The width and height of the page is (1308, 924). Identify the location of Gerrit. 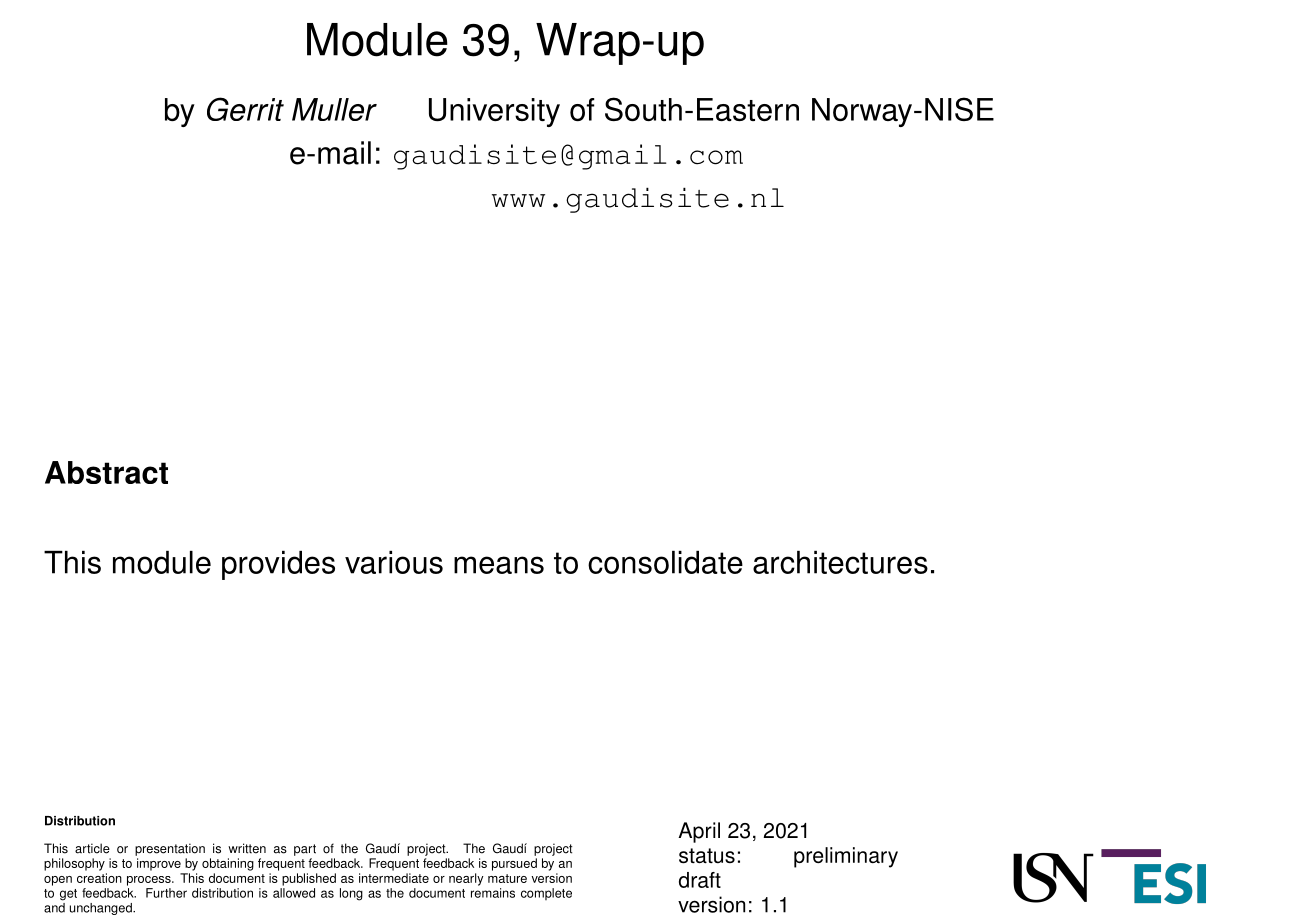
(245, 109).
